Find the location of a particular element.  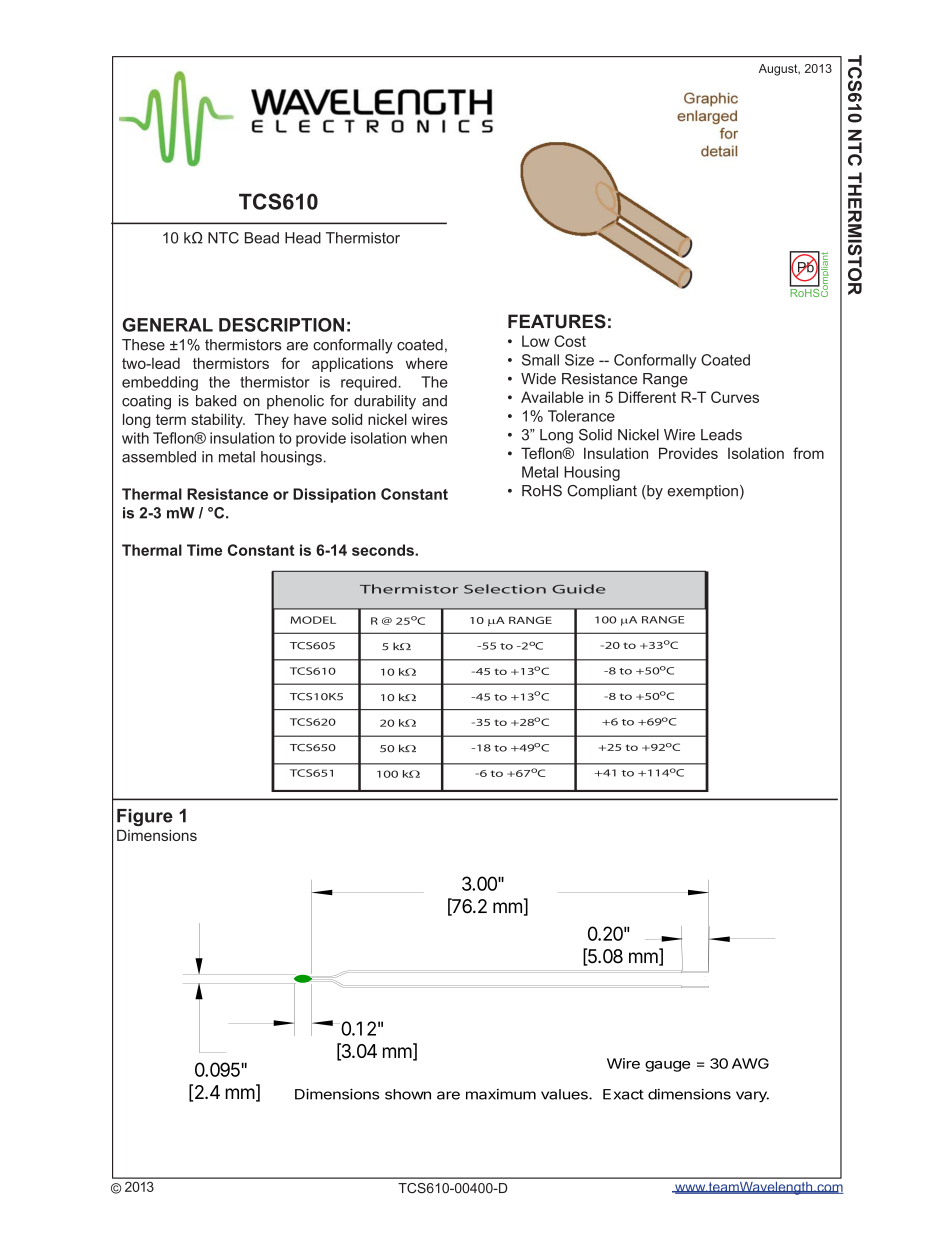

Cost is located at coordinates (570, 341).
